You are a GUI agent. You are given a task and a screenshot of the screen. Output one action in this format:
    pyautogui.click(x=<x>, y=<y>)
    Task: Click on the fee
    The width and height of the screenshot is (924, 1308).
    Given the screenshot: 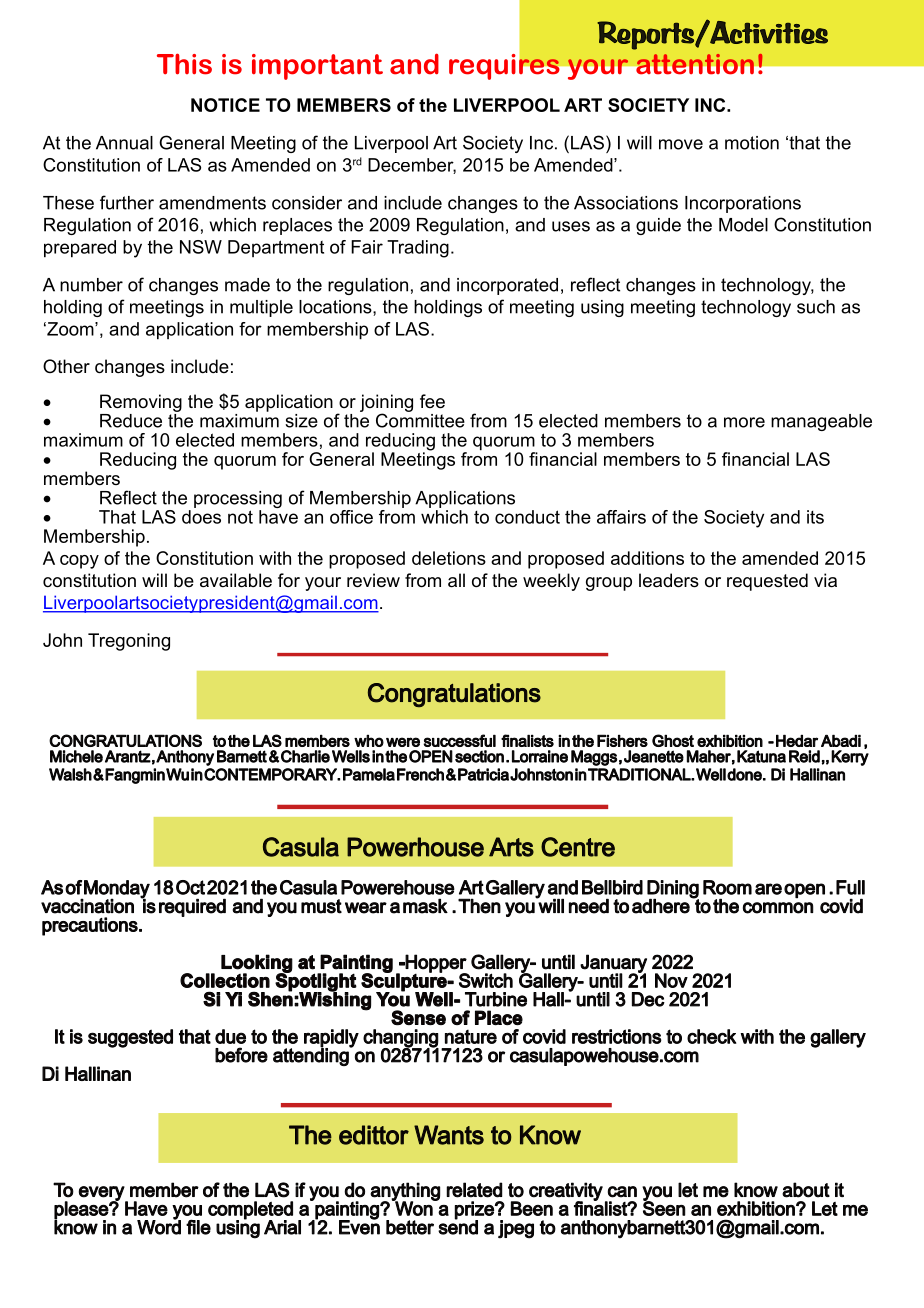 What is the action you would take?
    pyautogui.click(x=432, y=401)
